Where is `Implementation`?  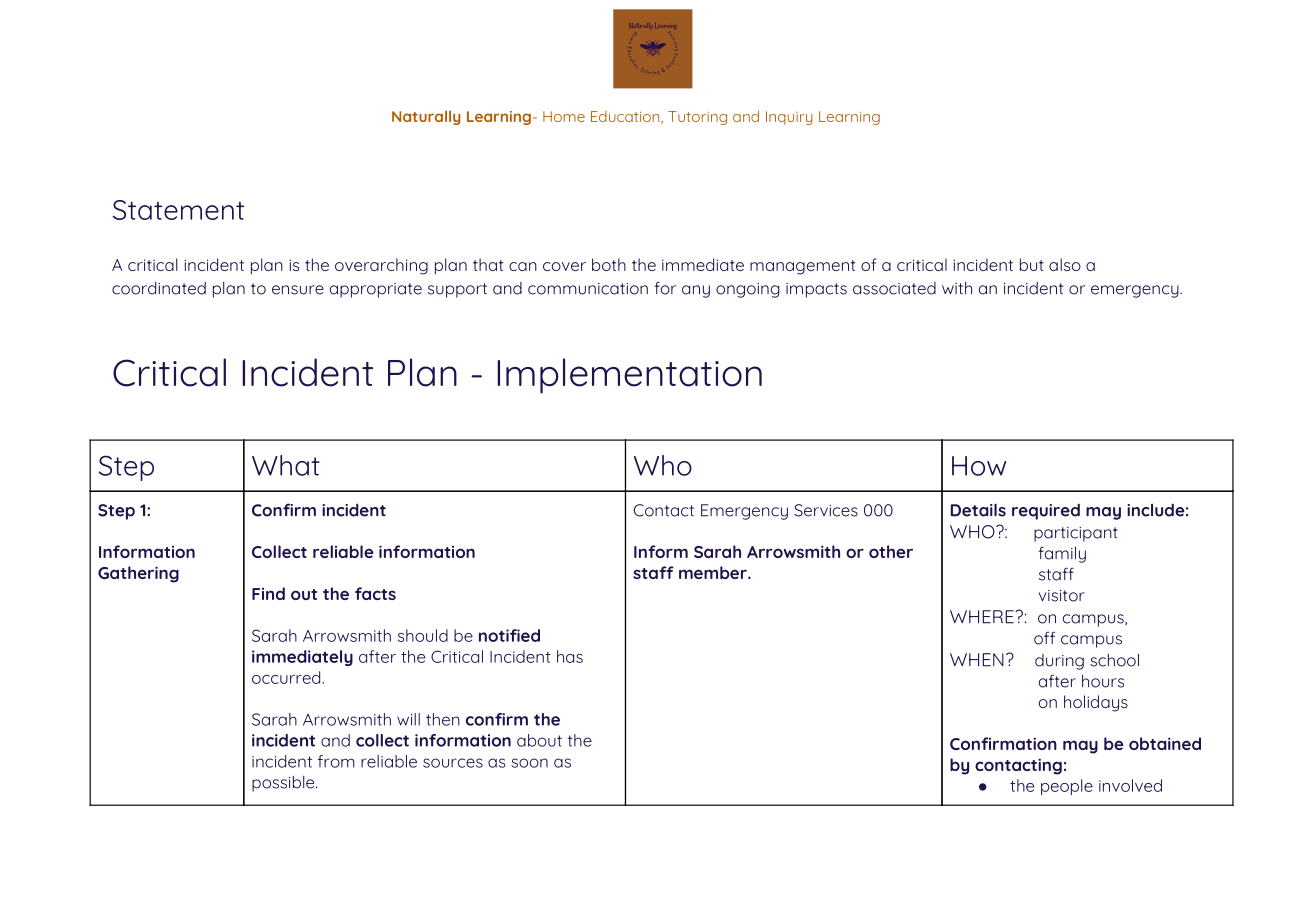 Implementation is located at coordinates (629, 376).
